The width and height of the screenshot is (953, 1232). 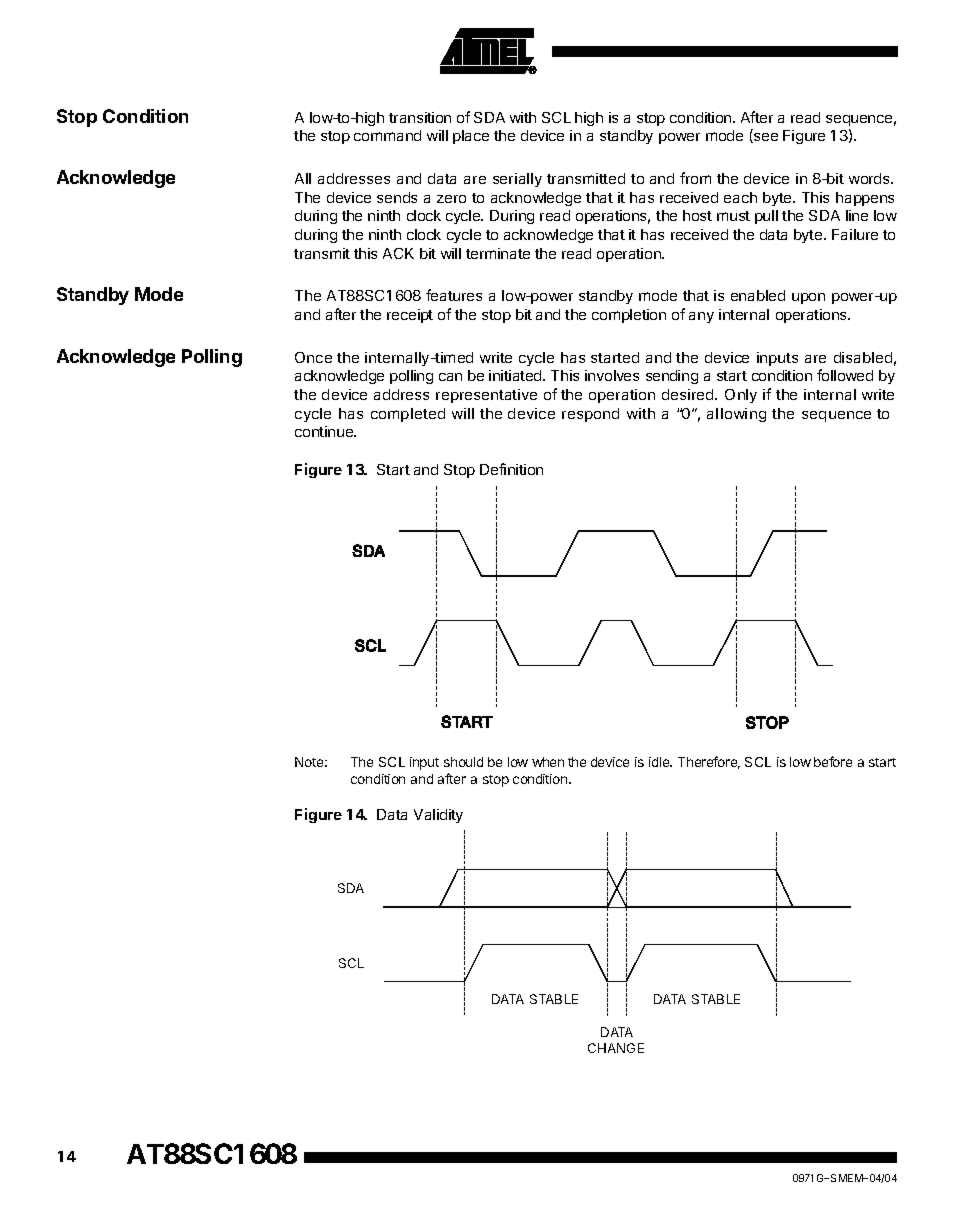 What do you see at coordinates (765, 138) in the screenshot?
I see `see` at bounding box center [765, 138].
